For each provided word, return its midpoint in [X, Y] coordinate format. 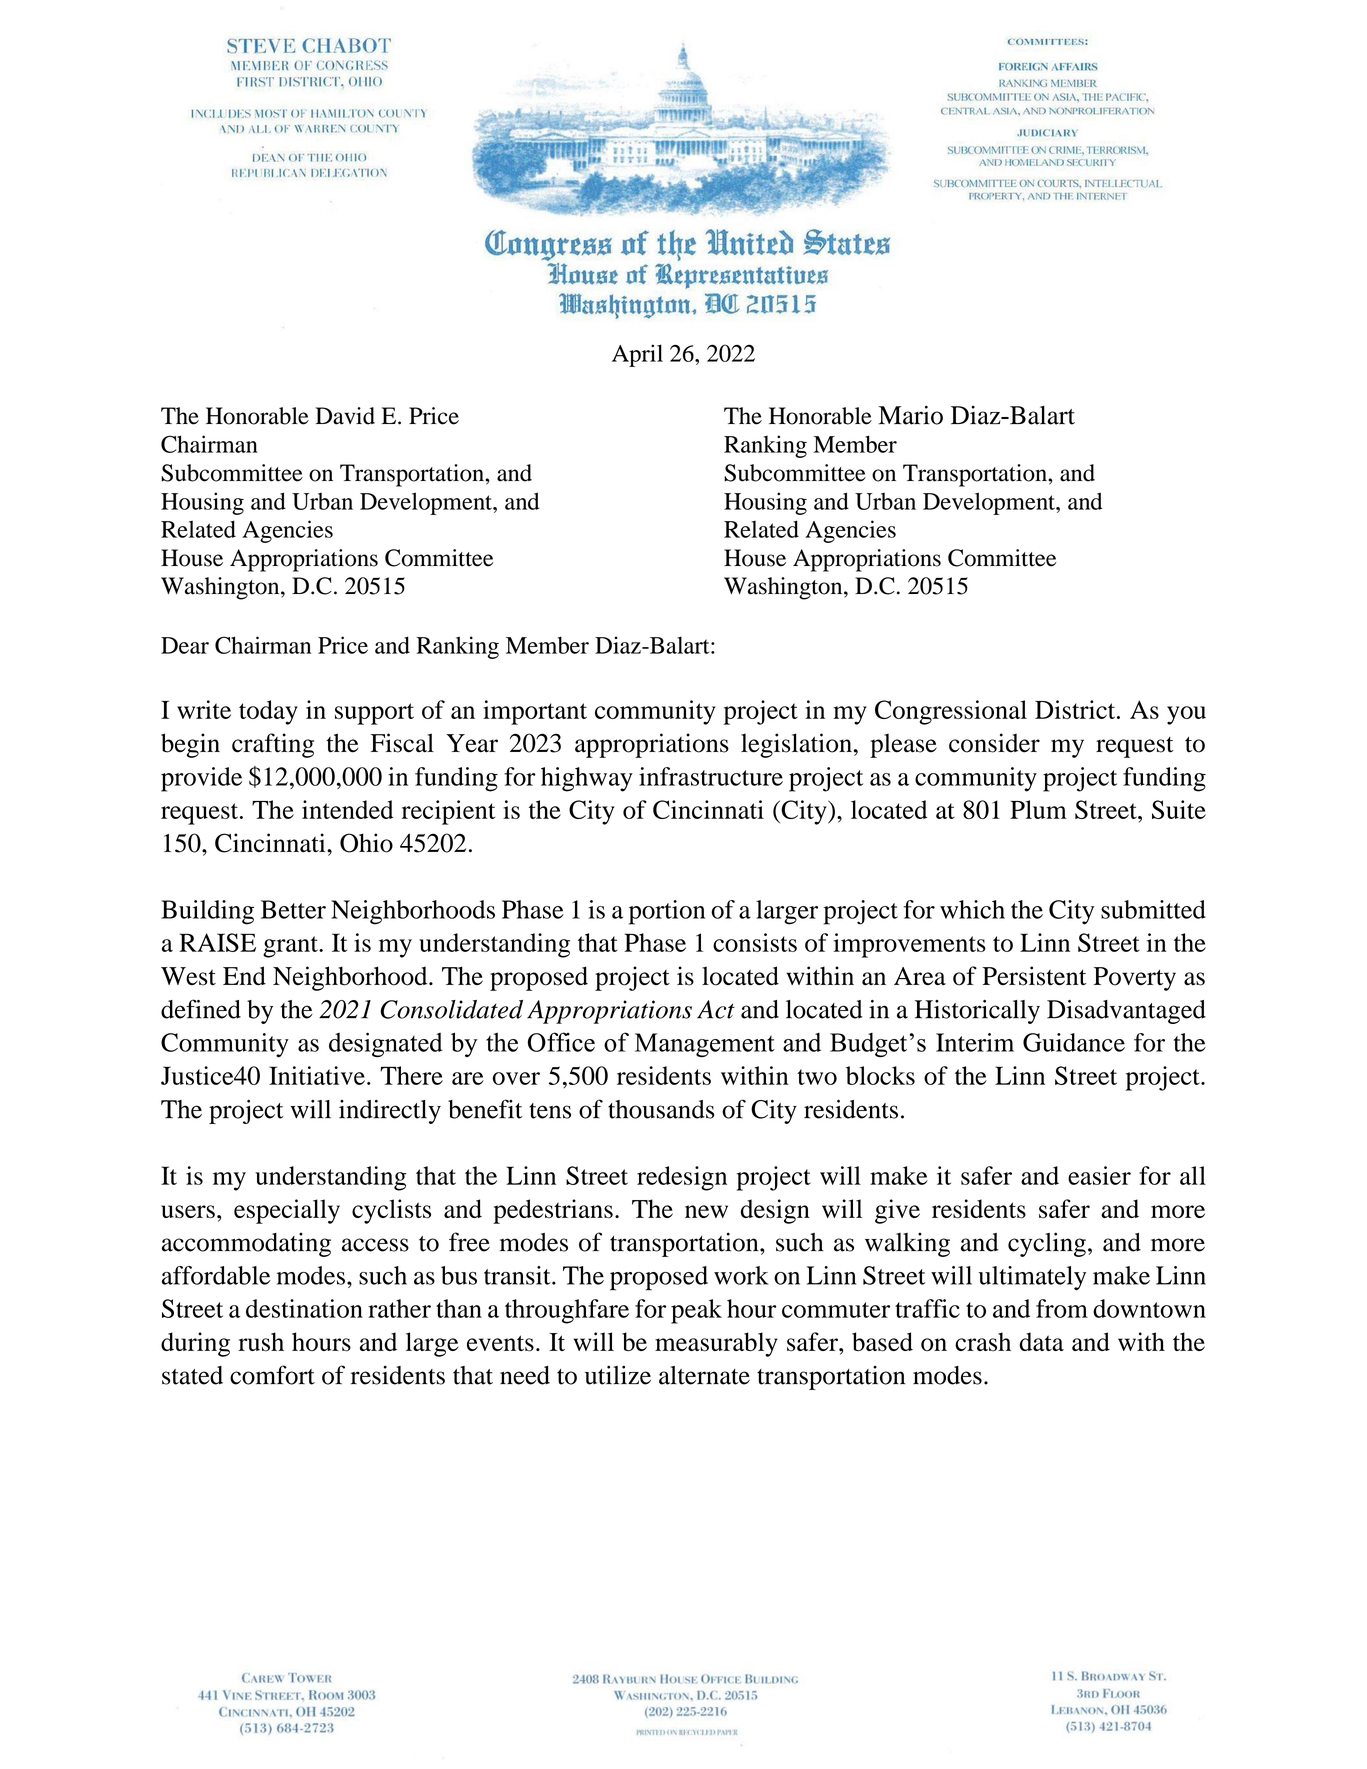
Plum [1038, 809]
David [345, 416]
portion [667, 912]
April [637, 355]
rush [261, 1341]
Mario [910, 415]
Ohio [366, 843]
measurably [716, 1344]
